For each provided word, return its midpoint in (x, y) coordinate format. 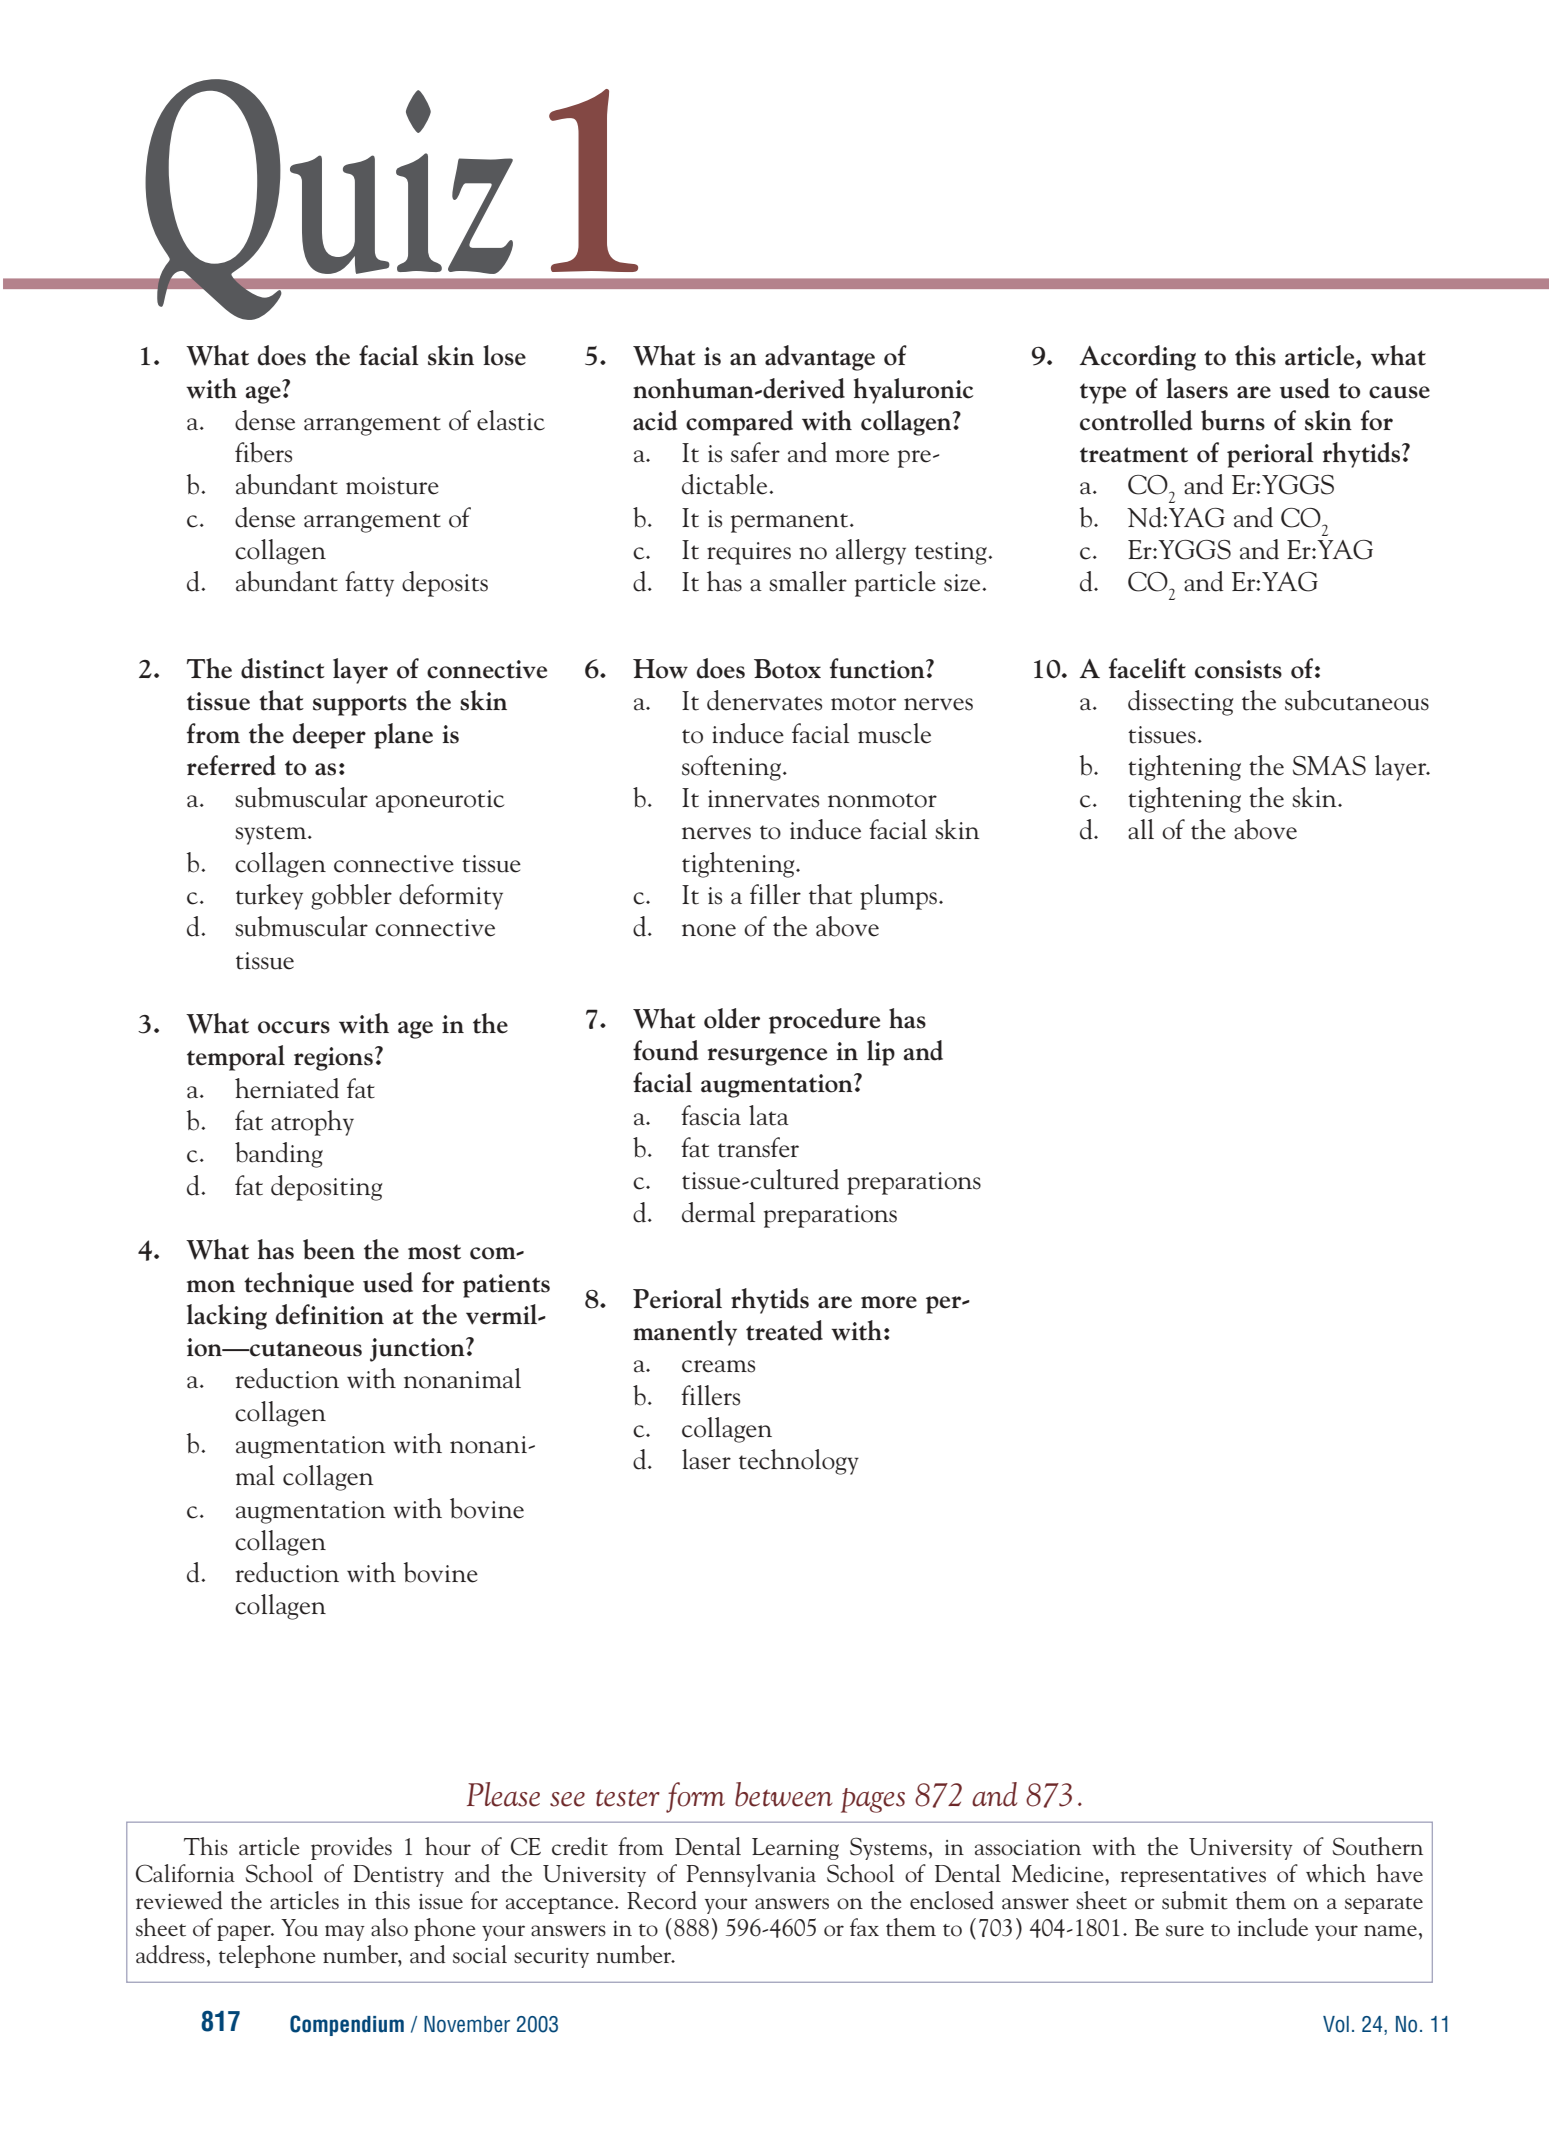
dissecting (1180, 703)
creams (718, 1366)
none (709, 930)
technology (799, 1462)
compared (739, 423)
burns (1233, 420)
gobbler (351, 897)
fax (864, 1927)
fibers (263, 452)
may (345, 1933)
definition (330, 1314)
